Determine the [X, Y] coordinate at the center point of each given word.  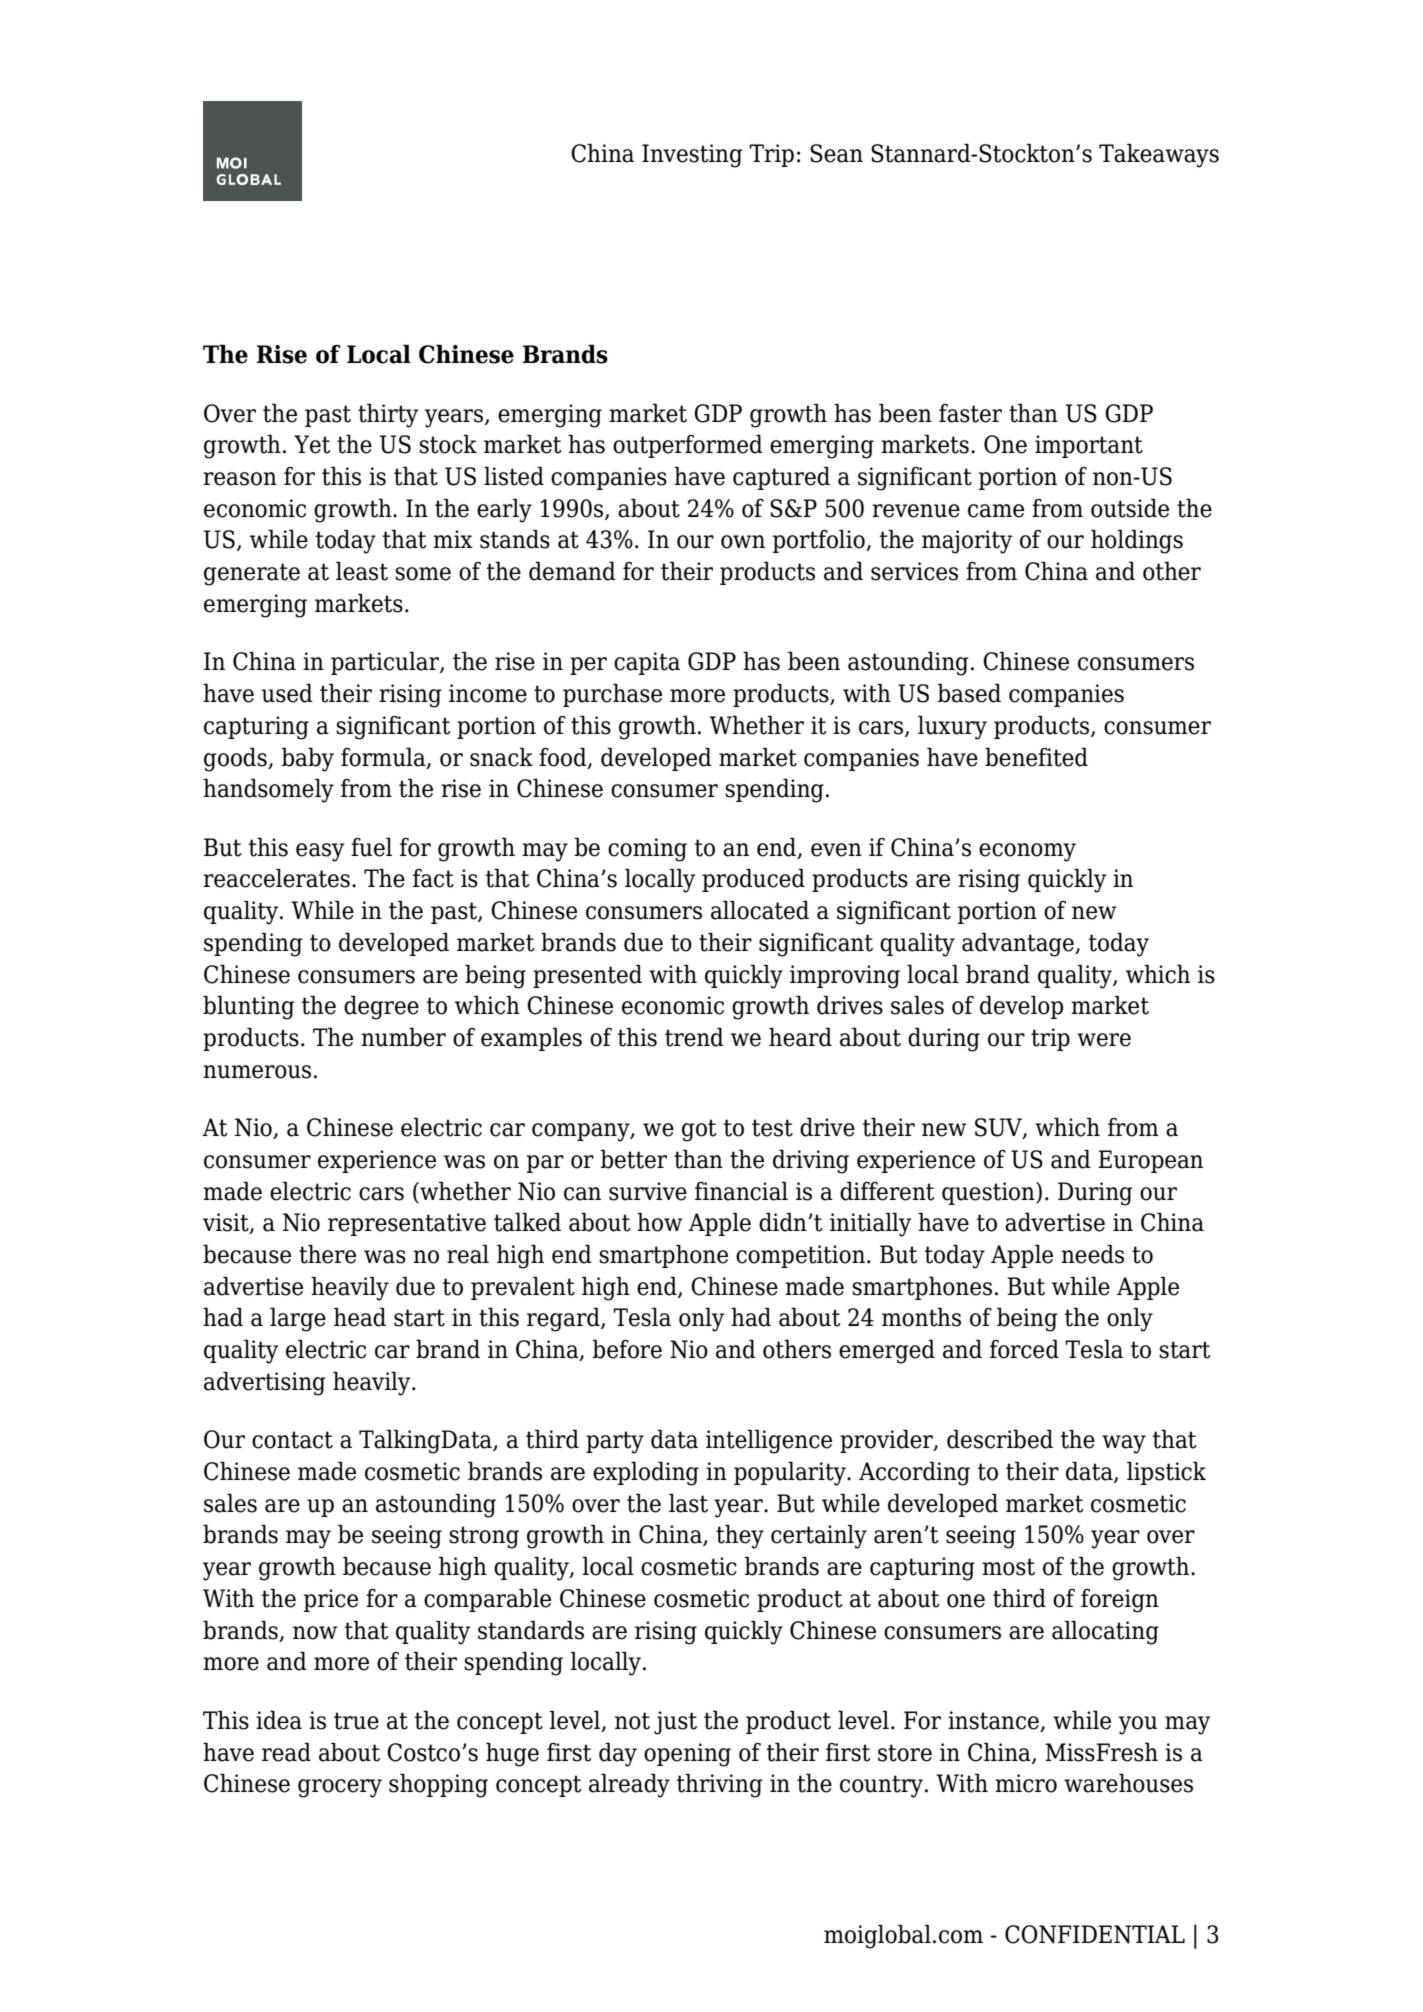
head [360, 1317]
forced [1024, 1349]
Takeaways [1159, 156]
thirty [388, 416]
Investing [692, 156]
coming [647, 850]
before [627, 1349]
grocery [340, 1788]
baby [308, 760]
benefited [1036, 757]
